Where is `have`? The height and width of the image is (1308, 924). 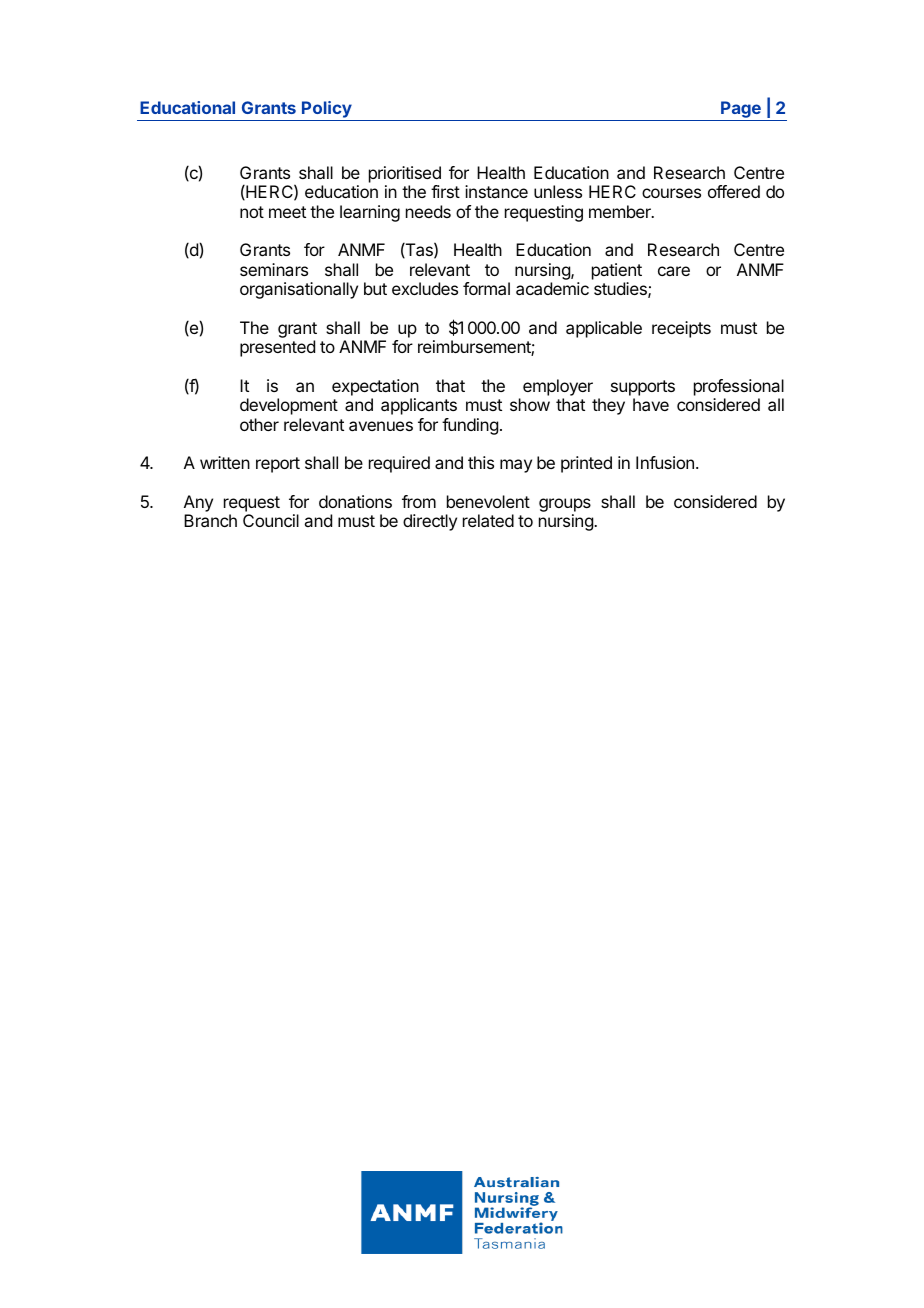
have is located at coordinates (651, 404).
